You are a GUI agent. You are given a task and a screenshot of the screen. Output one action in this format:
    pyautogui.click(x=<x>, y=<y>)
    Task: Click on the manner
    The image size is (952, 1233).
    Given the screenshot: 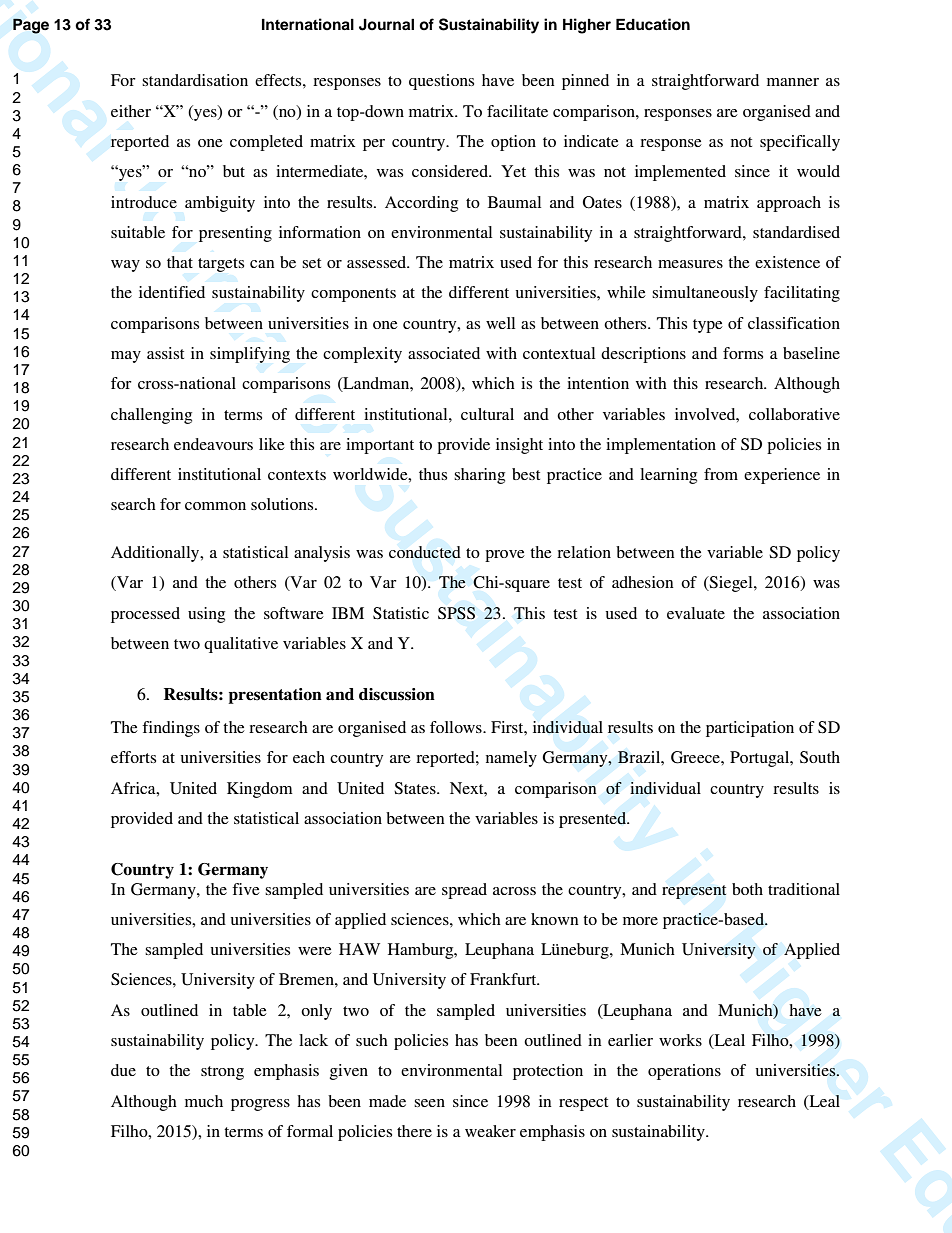 What is the action you would take?
    pyautogui.click(x=793, y=82)
